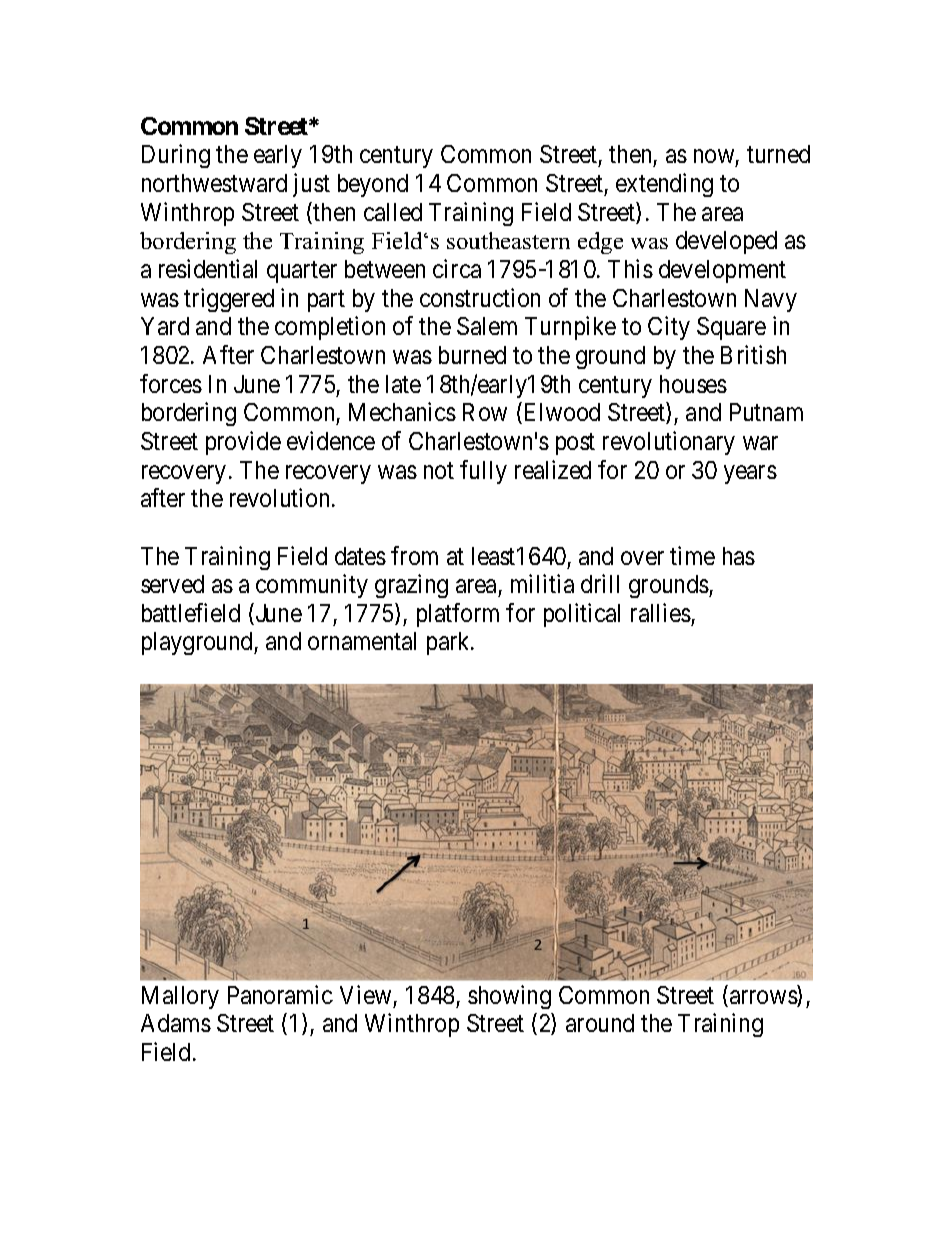 The width and height of the screenshot is (952, 1233). Describe the element at coordinates (362, 641) in the screenshot. I see `ornamental` at that location.
